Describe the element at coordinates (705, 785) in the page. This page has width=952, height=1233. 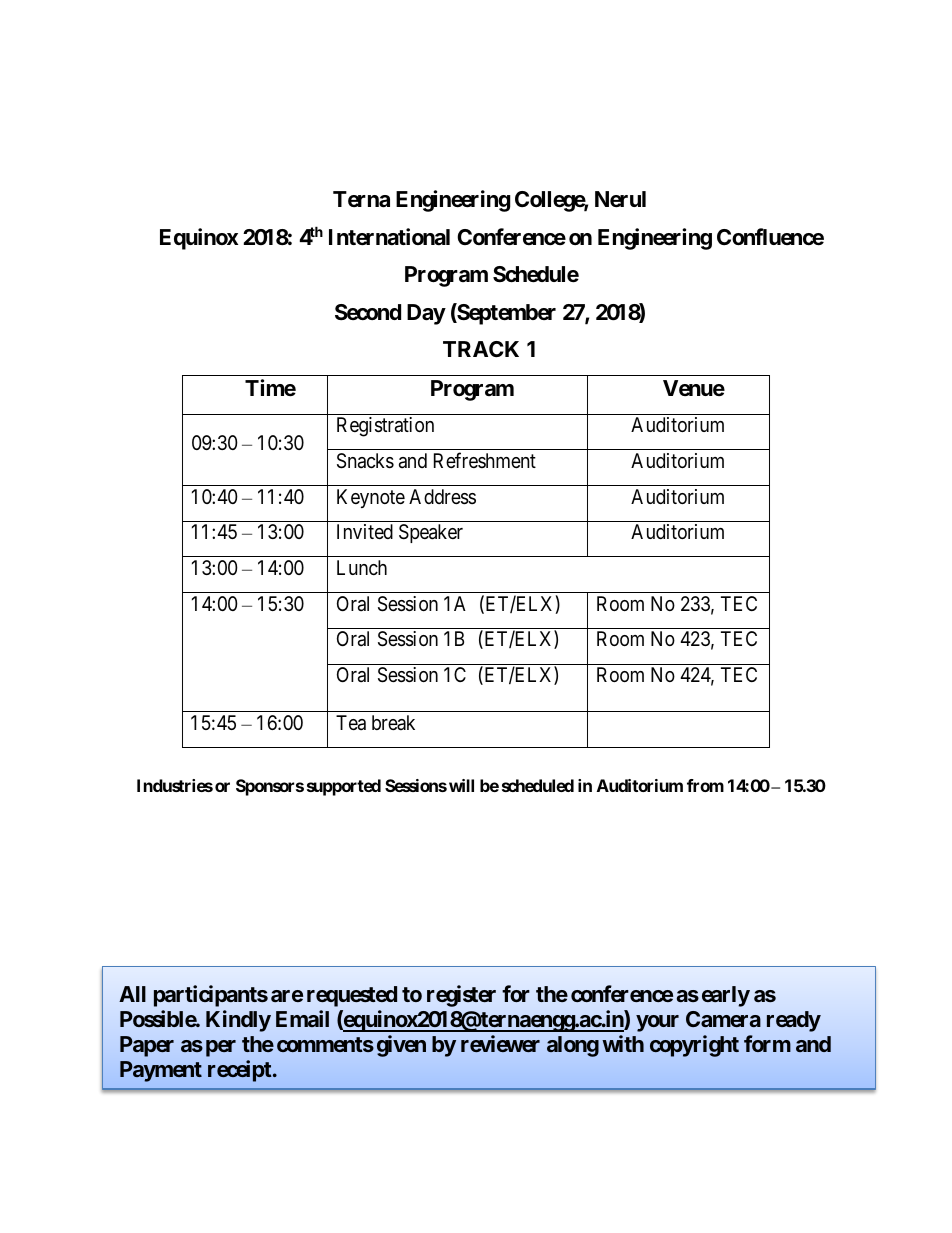
I see `from` at that location.
